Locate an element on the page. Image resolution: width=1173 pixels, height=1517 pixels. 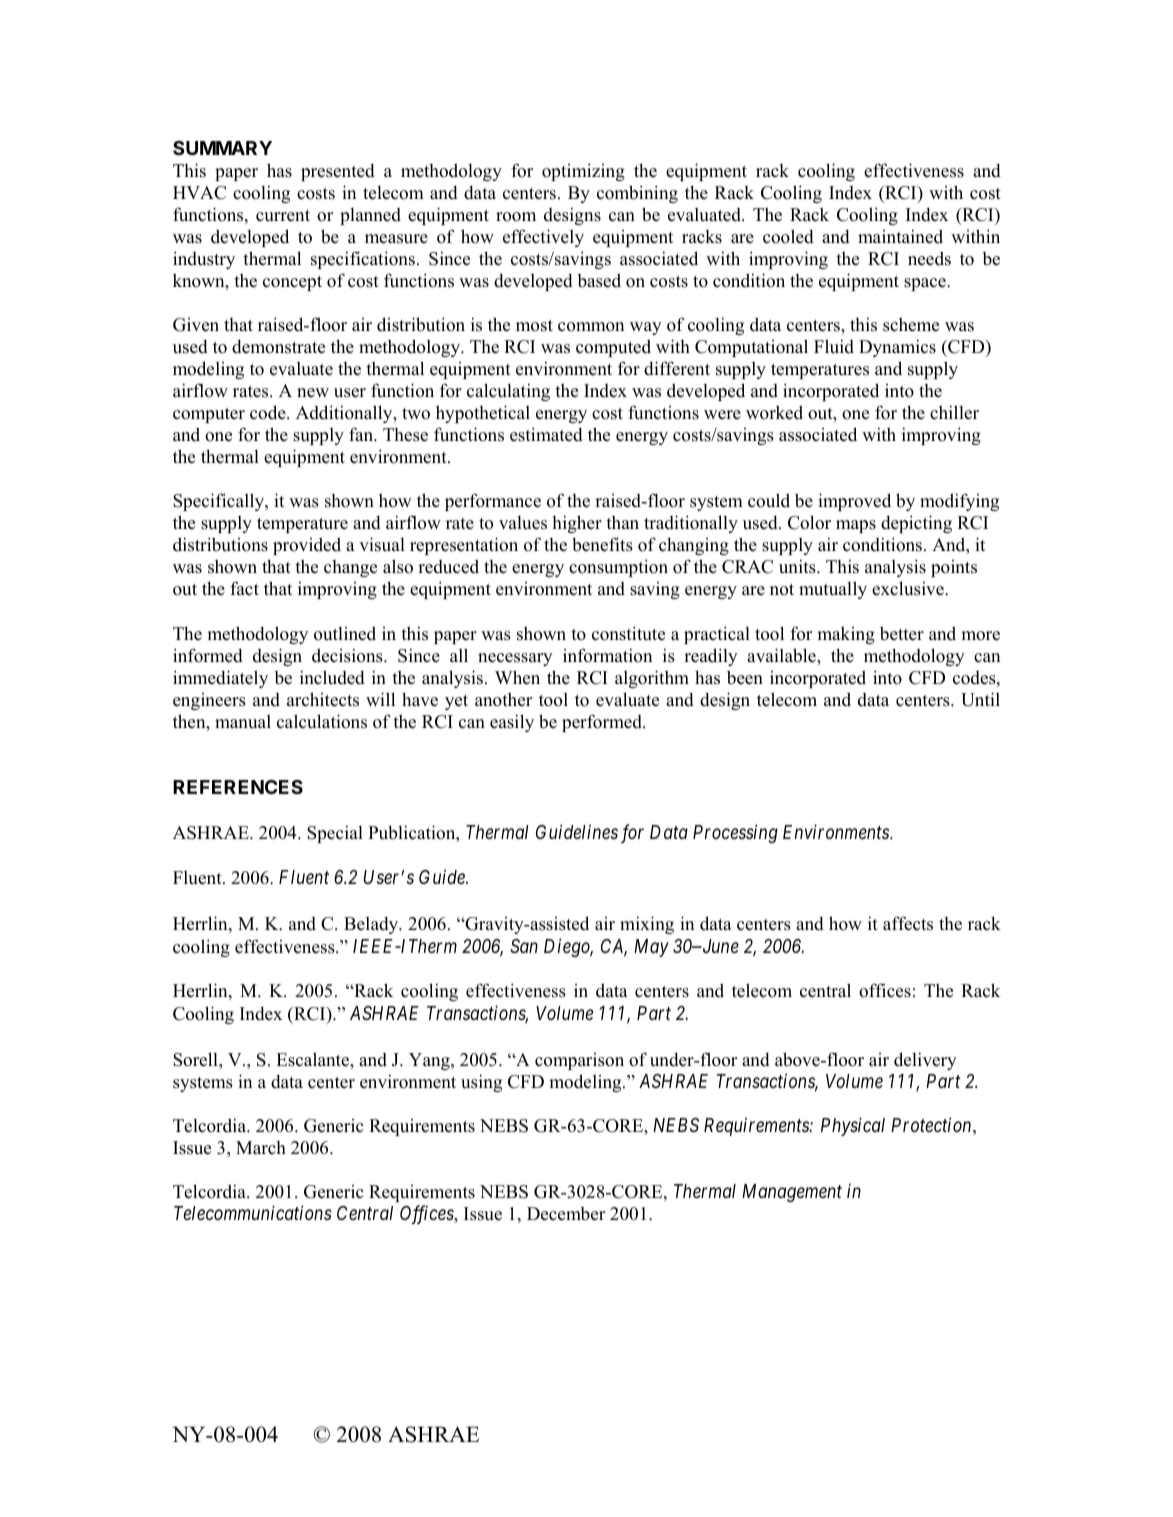
March is located at coordinates (261, 1148).
